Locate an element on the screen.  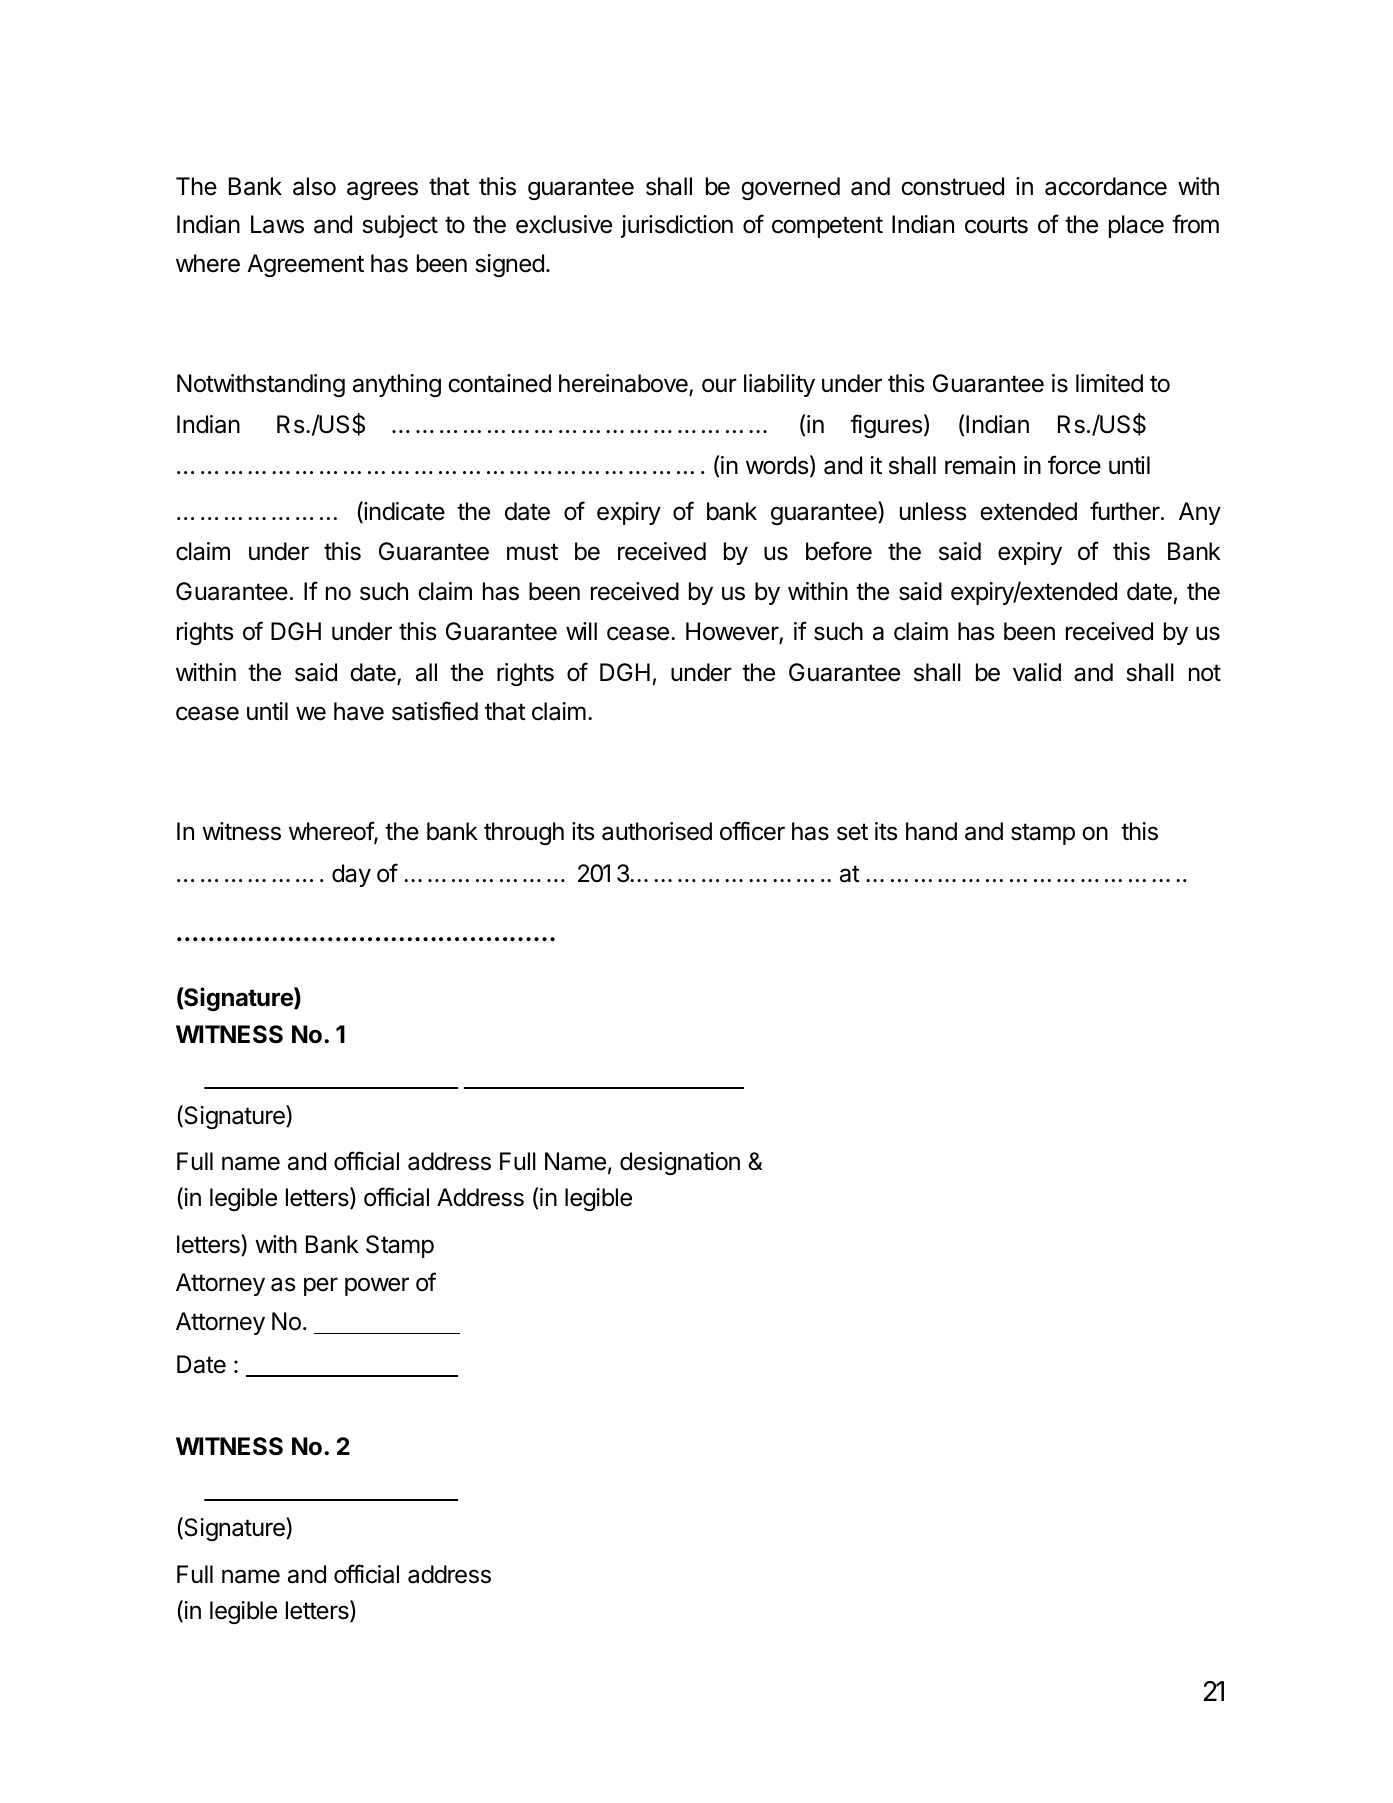
subject is located at coordinates (400, 226).
